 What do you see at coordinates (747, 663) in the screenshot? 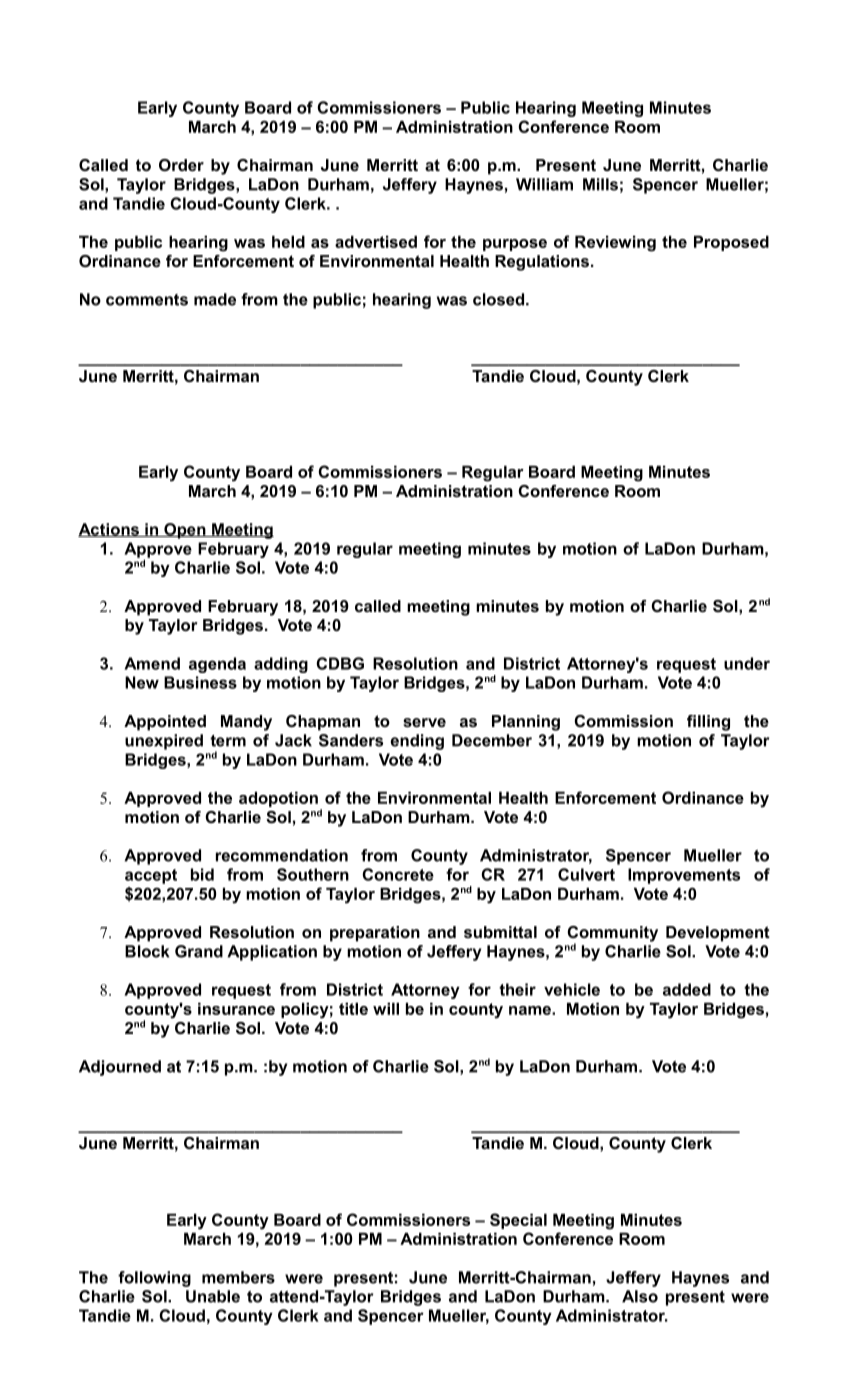
I see `under` at bounding box center [747, 663].
